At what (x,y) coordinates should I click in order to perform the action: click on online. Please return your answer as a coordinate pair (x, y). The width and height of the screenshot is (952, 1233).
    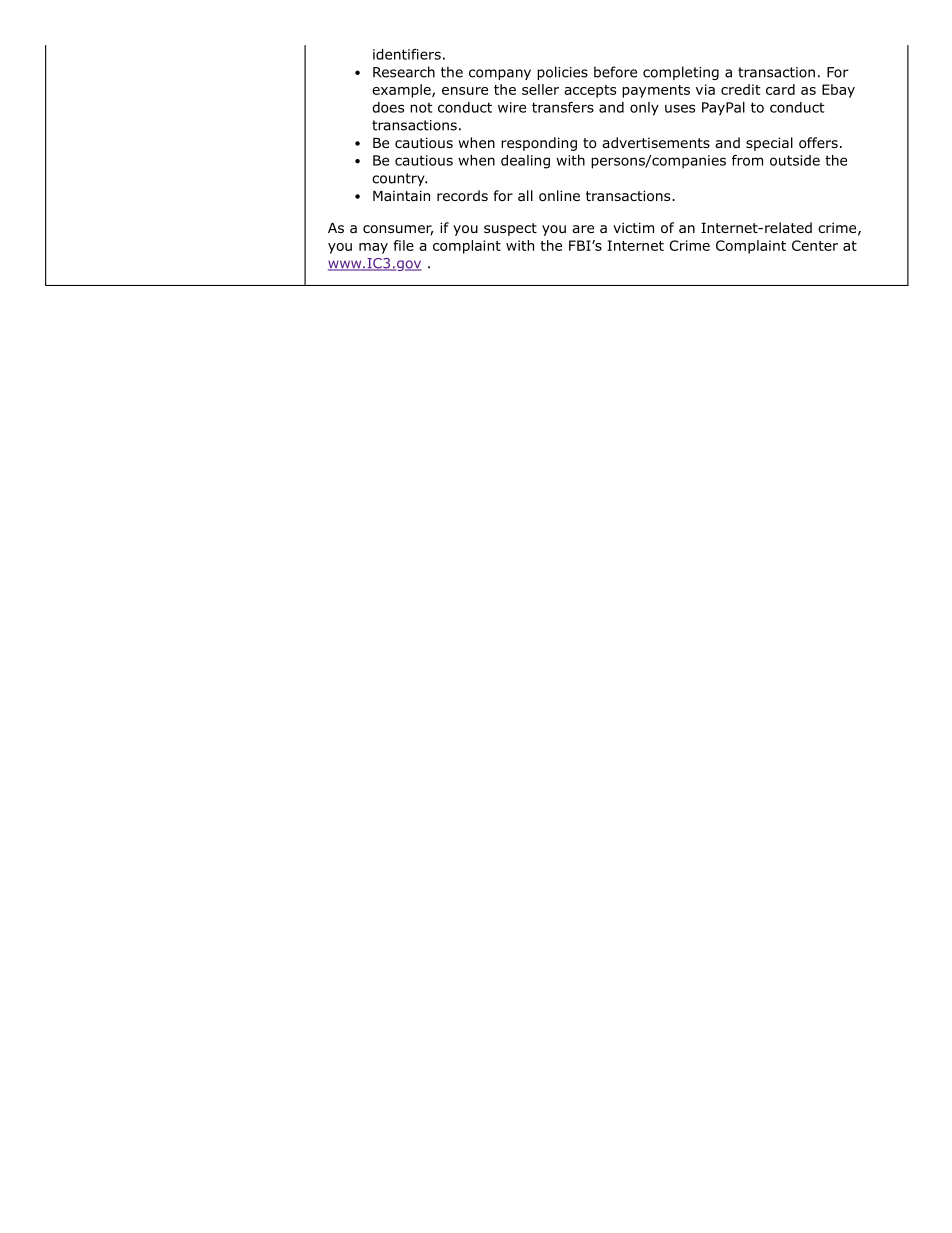
    Looking at the image, I should click on (559, 196).
